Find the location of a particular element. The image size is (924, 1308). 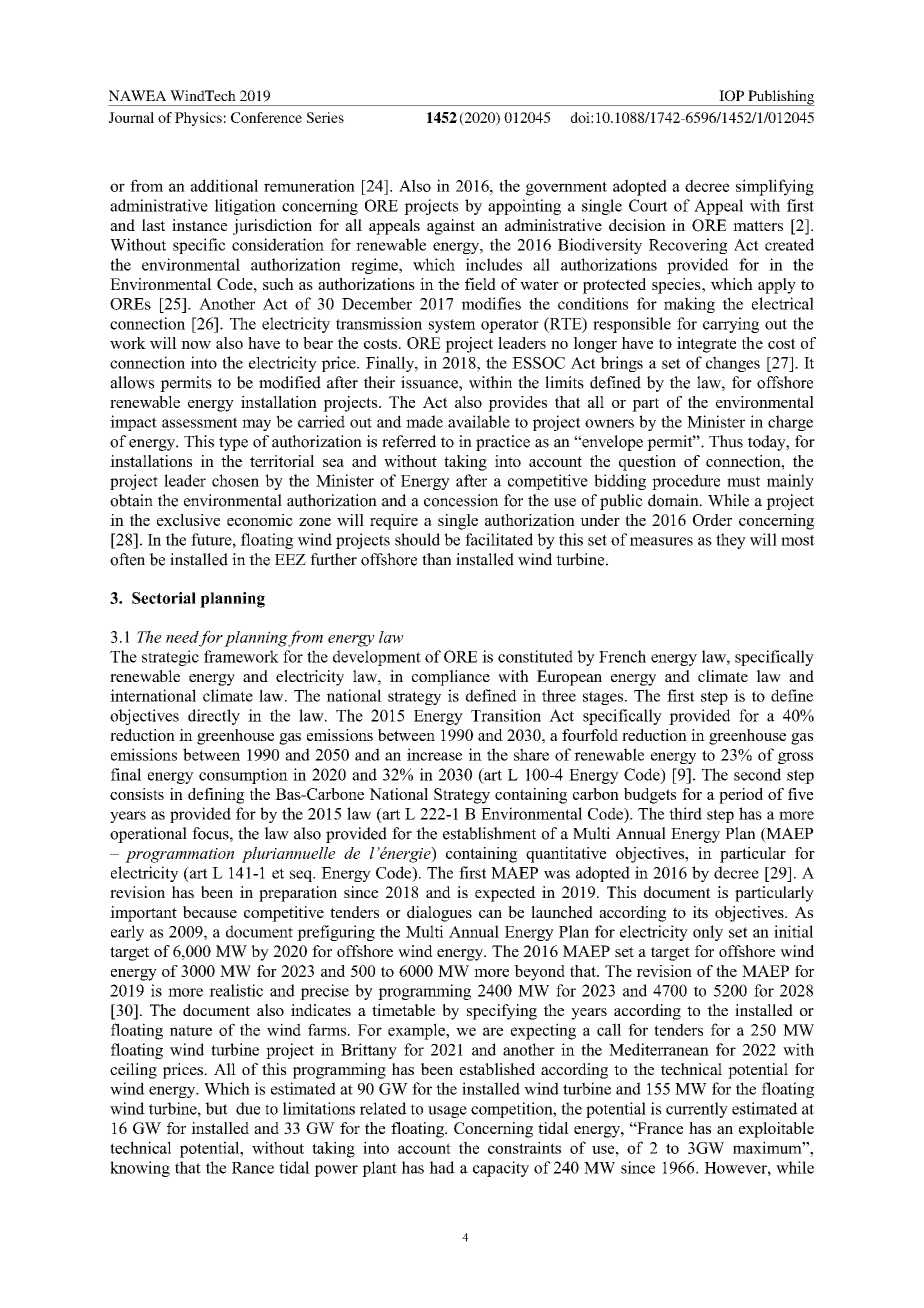

only is located at coordinates (708, 933).
